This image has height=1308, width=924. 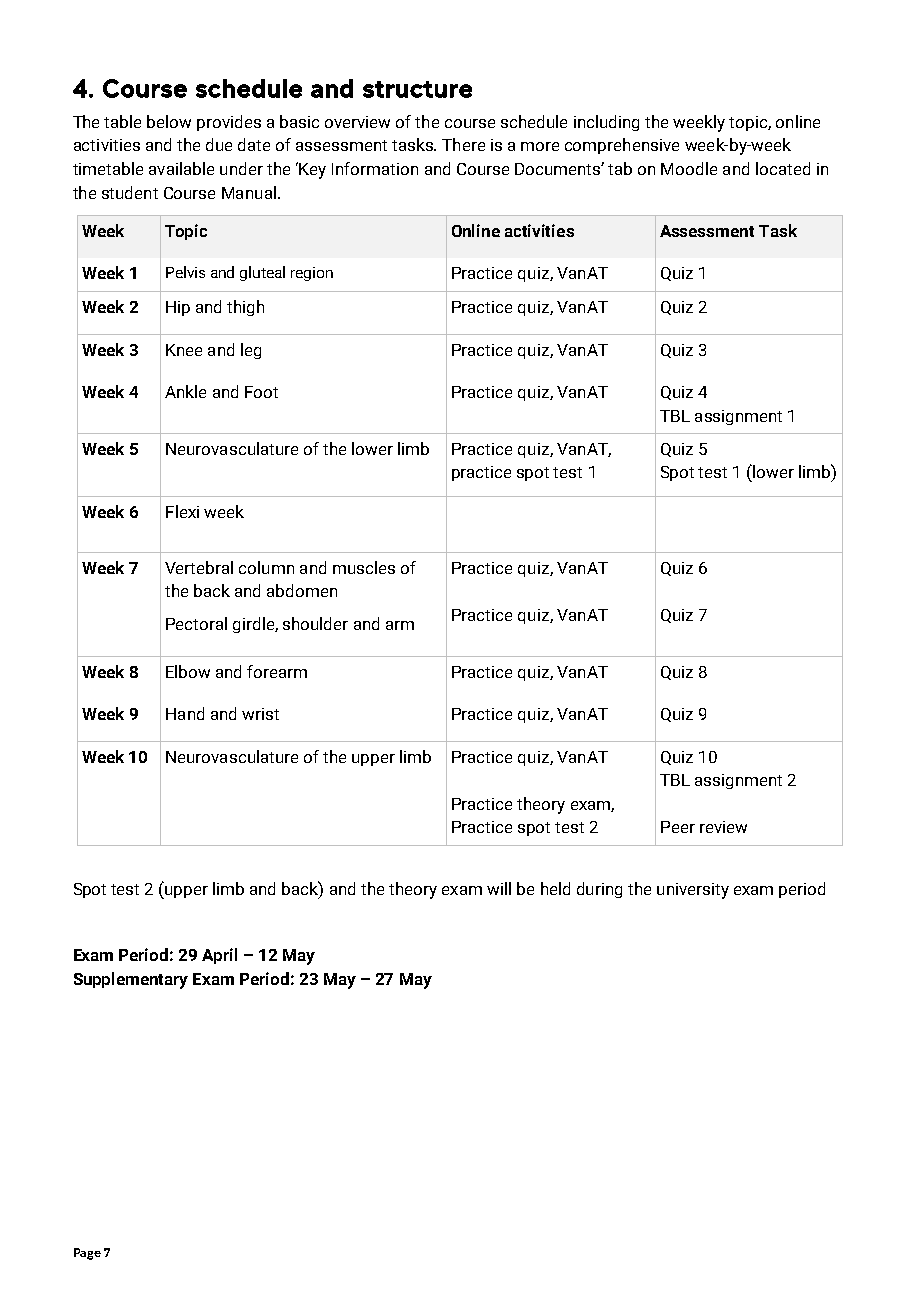 What do you see at coordinates (185, 713) in the image?
I see `Hand` at bounding box center [185, 713].
